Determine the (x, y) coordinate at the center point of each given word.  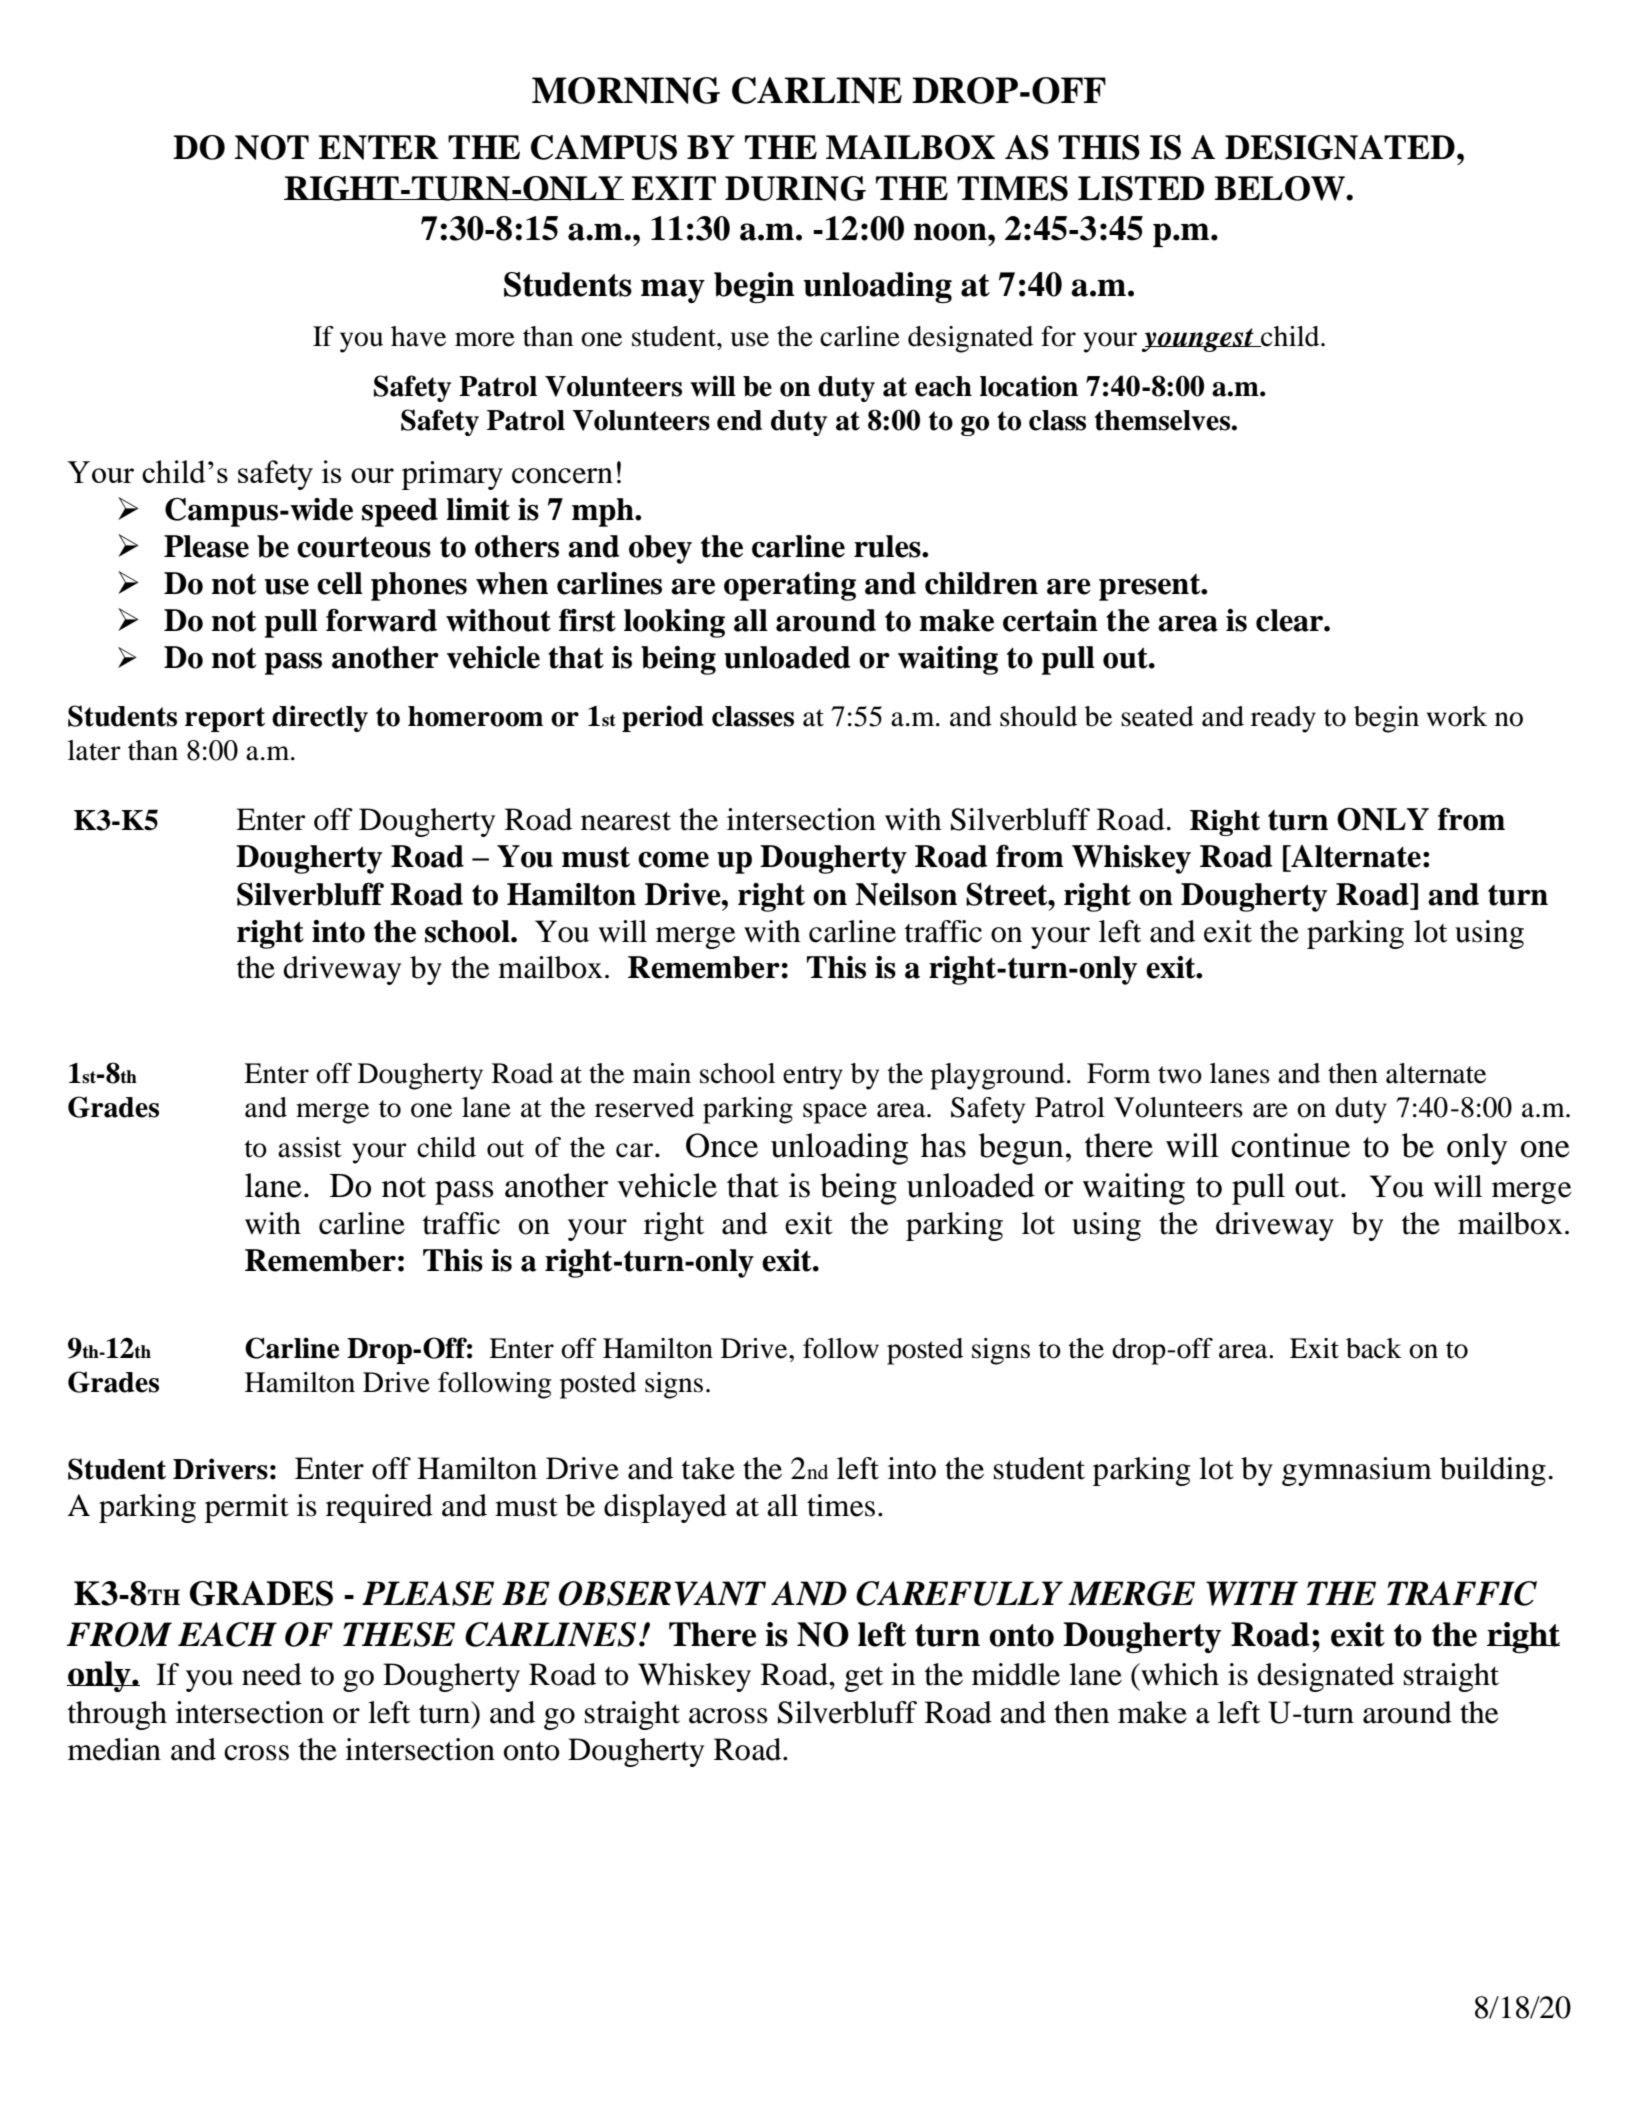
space (835, 1113)
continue (1290, 1145)
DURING (795, 188)
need (272, 1674)
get (864, 1679)
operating (790, 586)
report (225, 719)
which (1179, 1674)
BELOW (1280, 188)
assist (310, 1147)
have (418, 336)
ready (1283, 719)
